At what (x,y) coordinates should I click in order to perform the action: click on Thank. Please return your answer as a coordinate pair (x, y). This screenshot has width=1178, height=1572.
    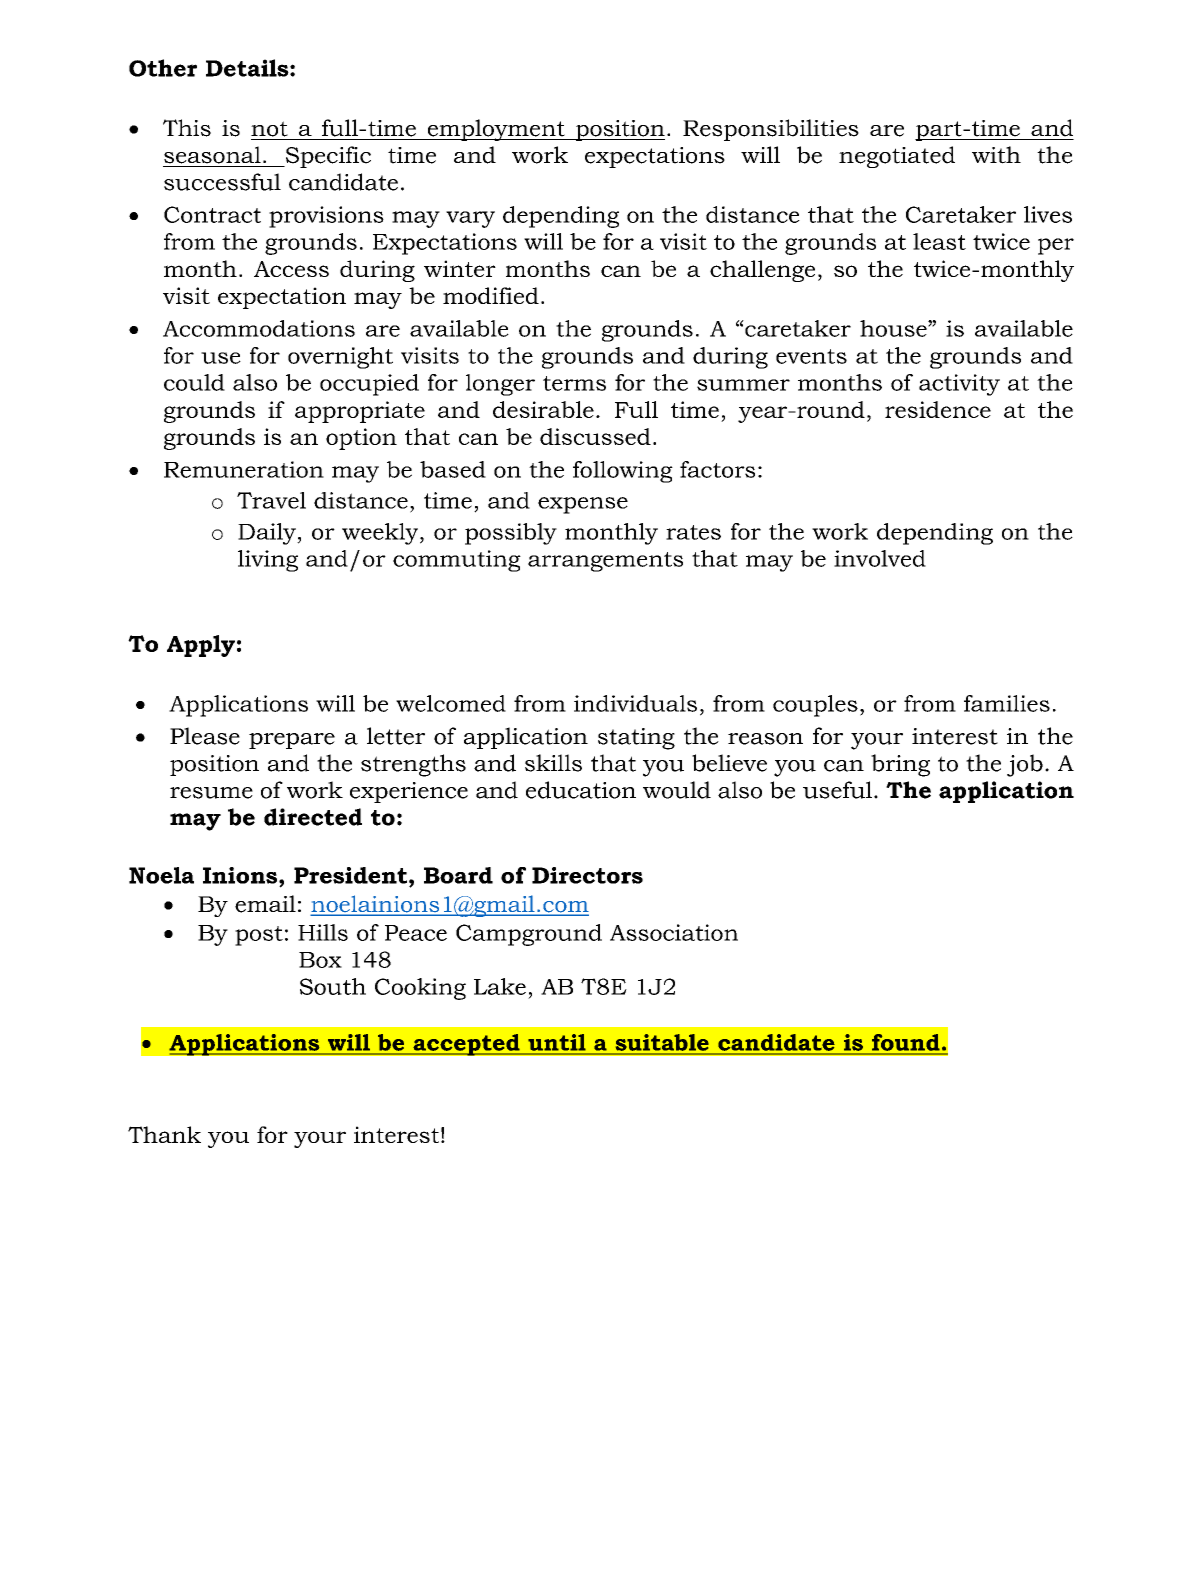
    Looking at the image, I should click on (164, 1134).
